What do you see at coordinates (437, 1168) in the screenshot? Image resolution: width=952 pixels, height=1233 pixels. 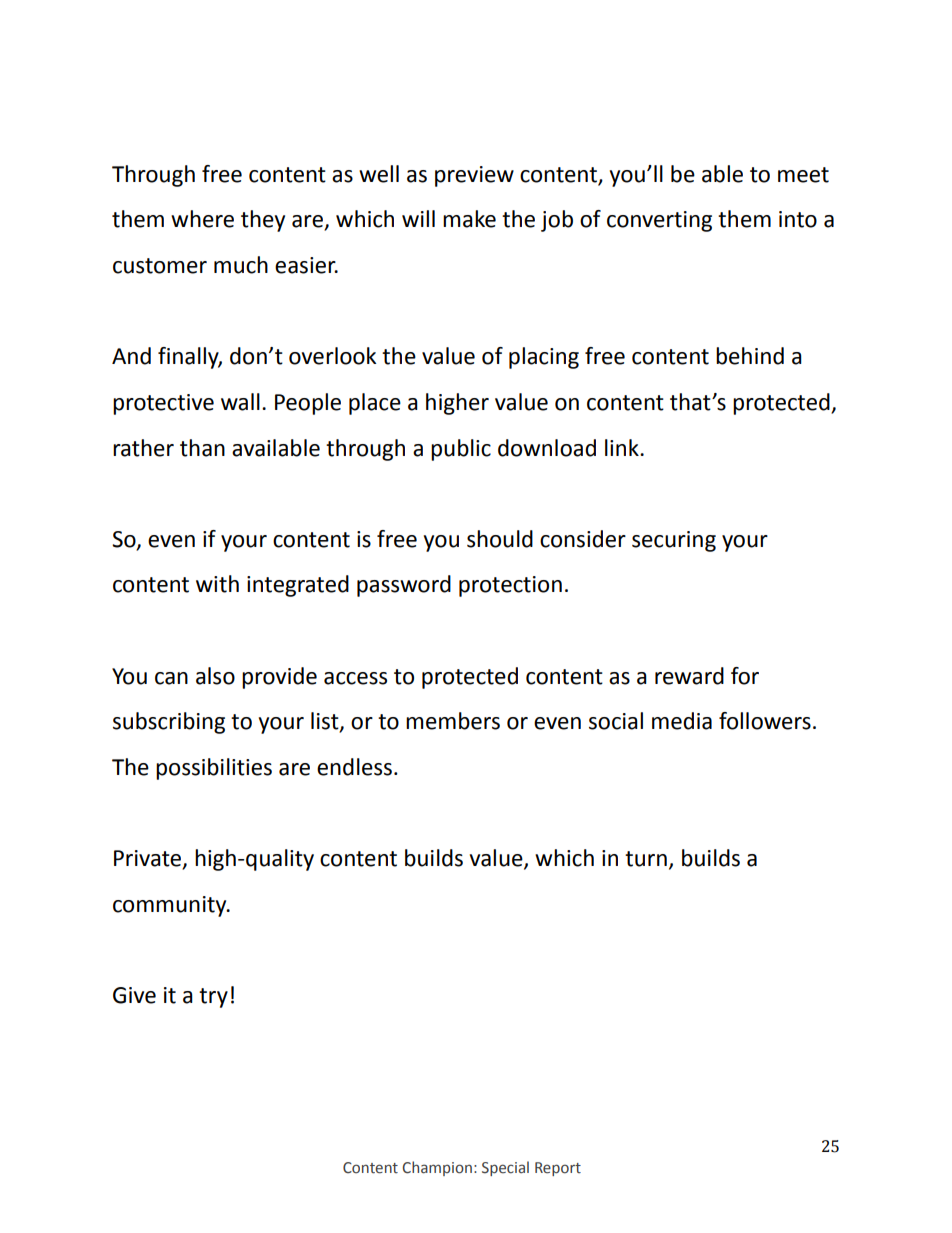 I see `Champion` at bounding box center [437, 1168].
